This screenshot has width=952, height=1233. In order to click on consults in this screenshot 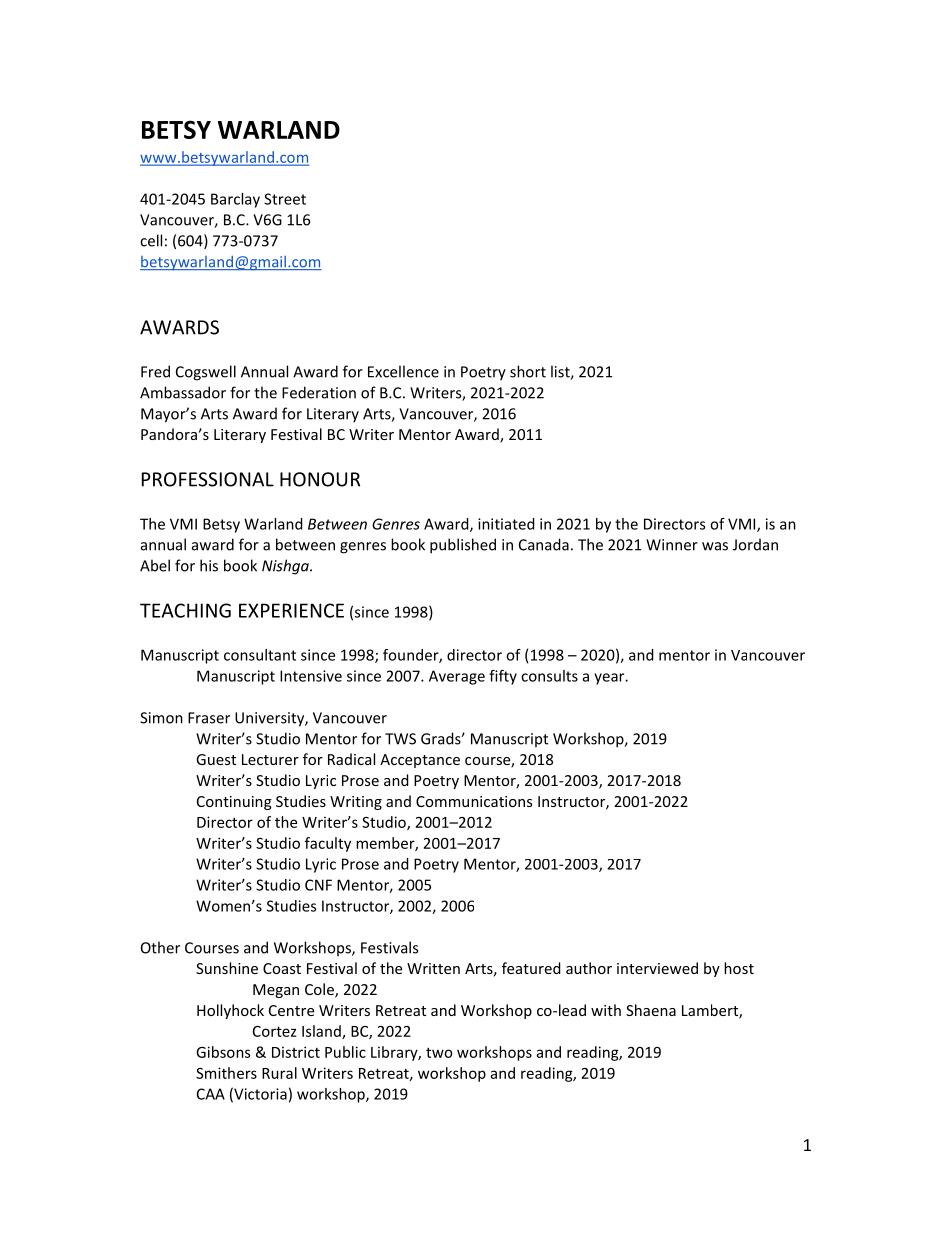, I will do `click(549, 676)`.
